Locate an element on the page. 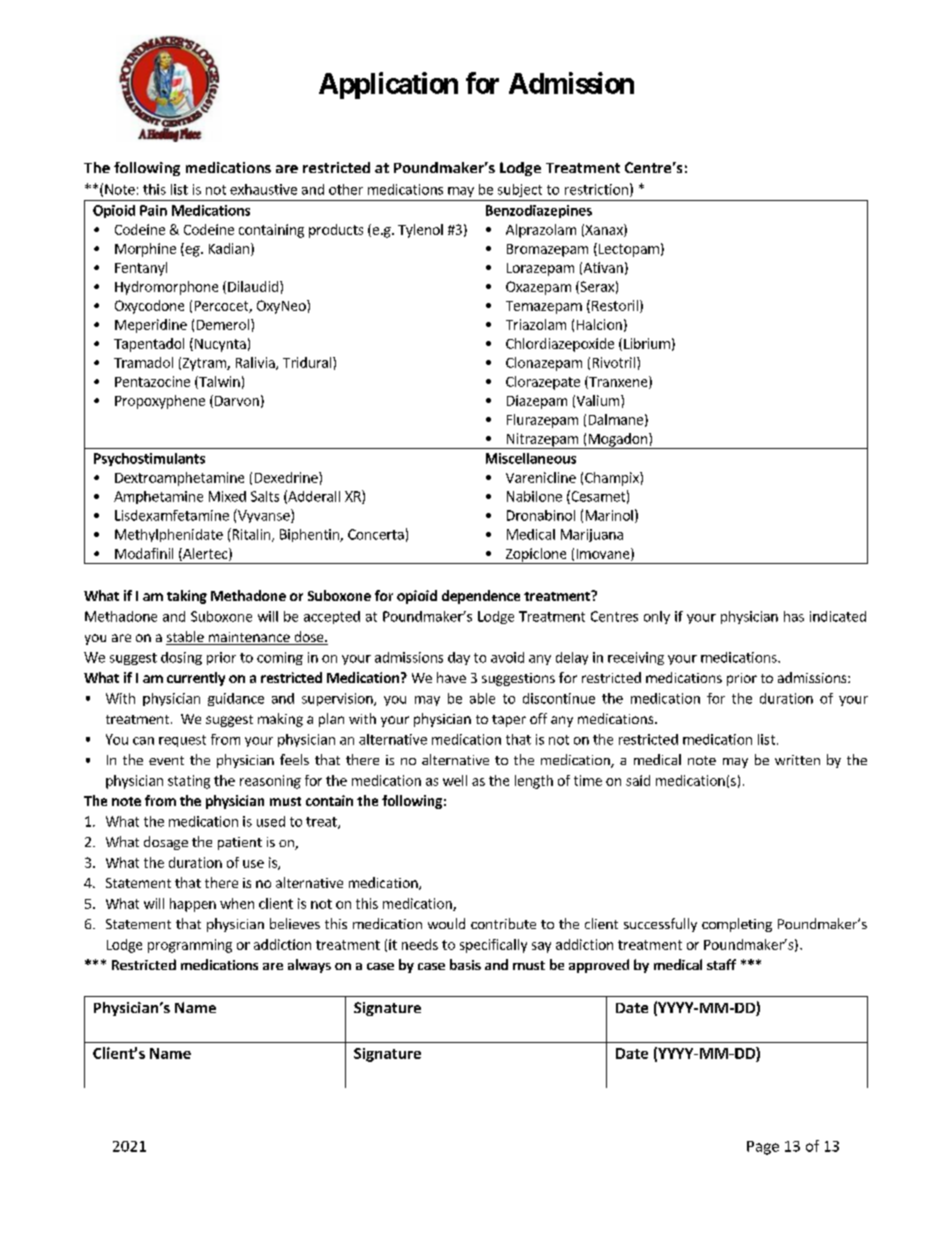 This page has width=952, height=1233. dependence is located at coordinates (481, 597).
